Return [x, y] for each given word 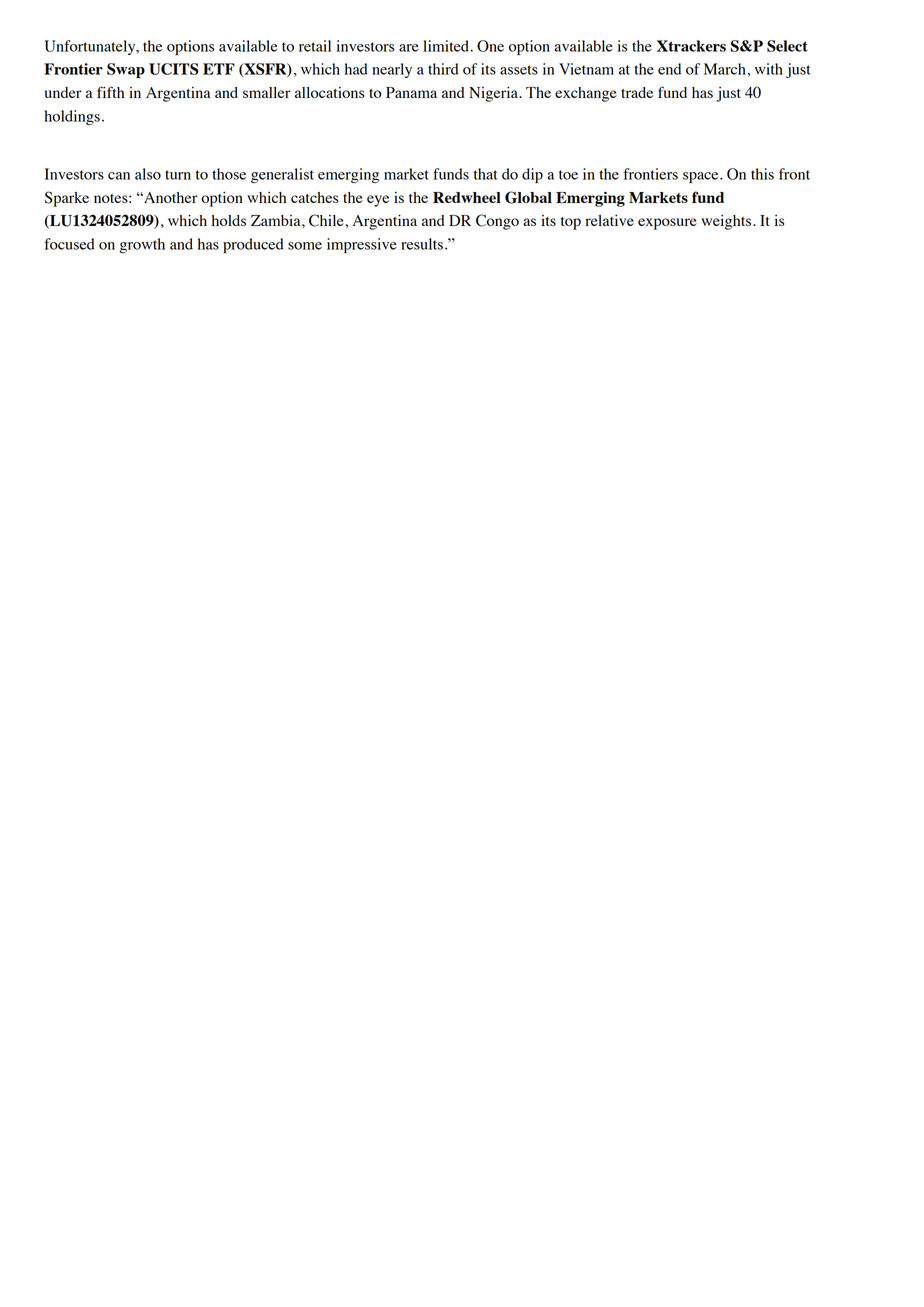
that [486, 174]
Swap [126, 70]
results [422, 244]
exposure [667, 224]
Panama [411, 92]
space [702, 177]
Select [787, 46]
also [148, 174]
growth [142, 245]
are [409, 48]
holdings [72, 117]
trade [637, 92]
